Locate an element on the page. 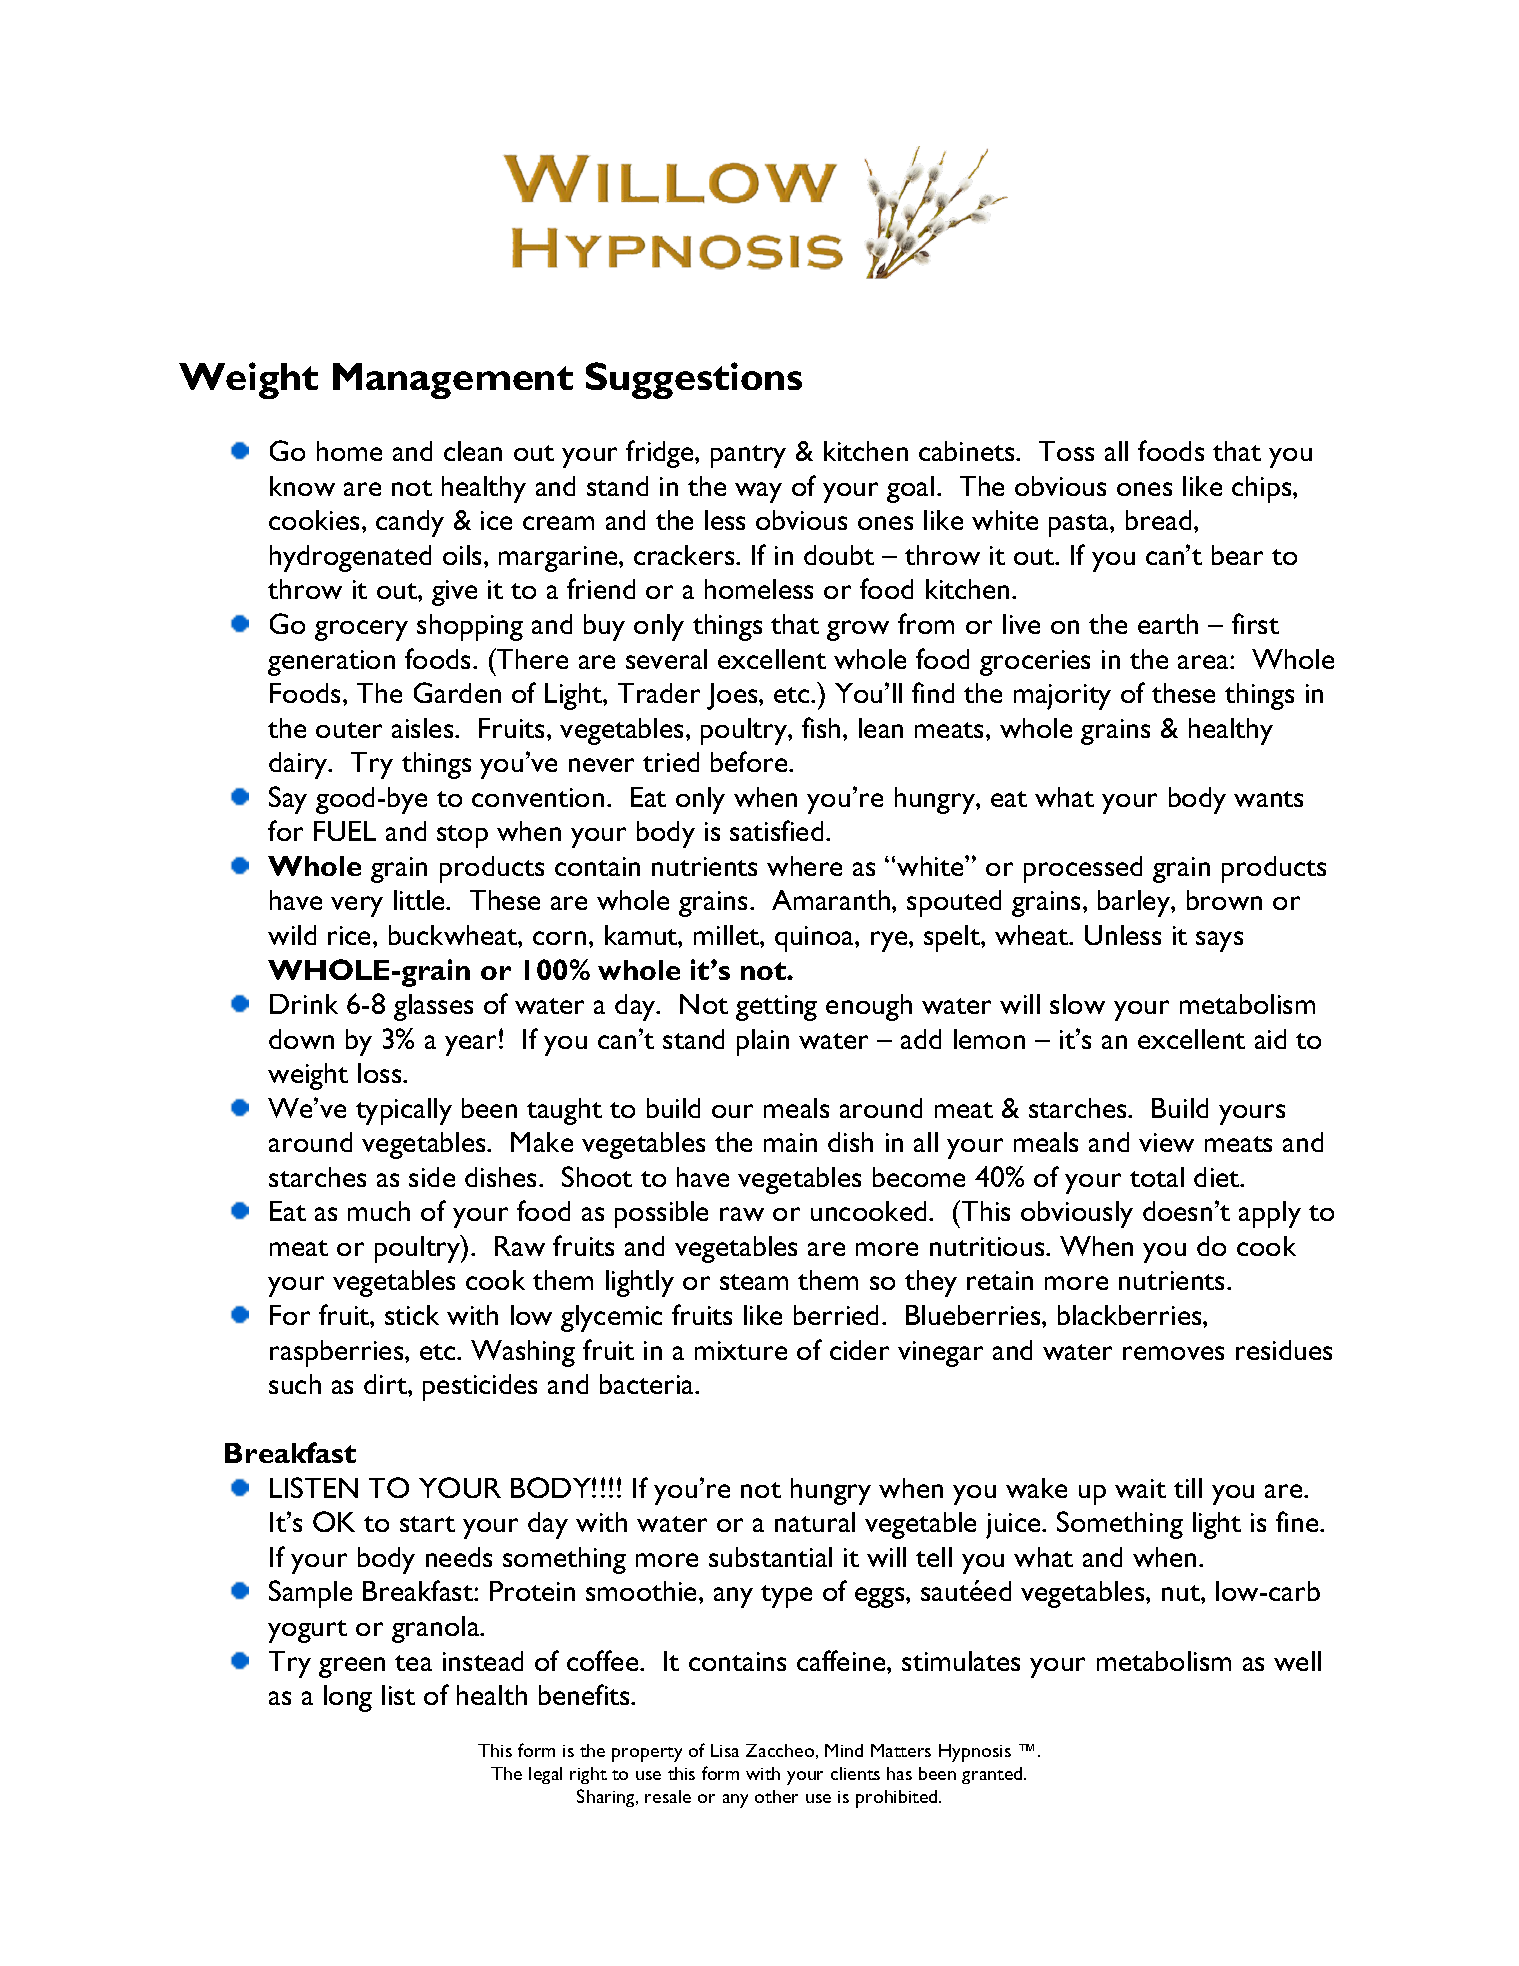 Image resolution: width=1519 pixels, height=1966 pixels. plain is located at coordinates (763, 1042).
